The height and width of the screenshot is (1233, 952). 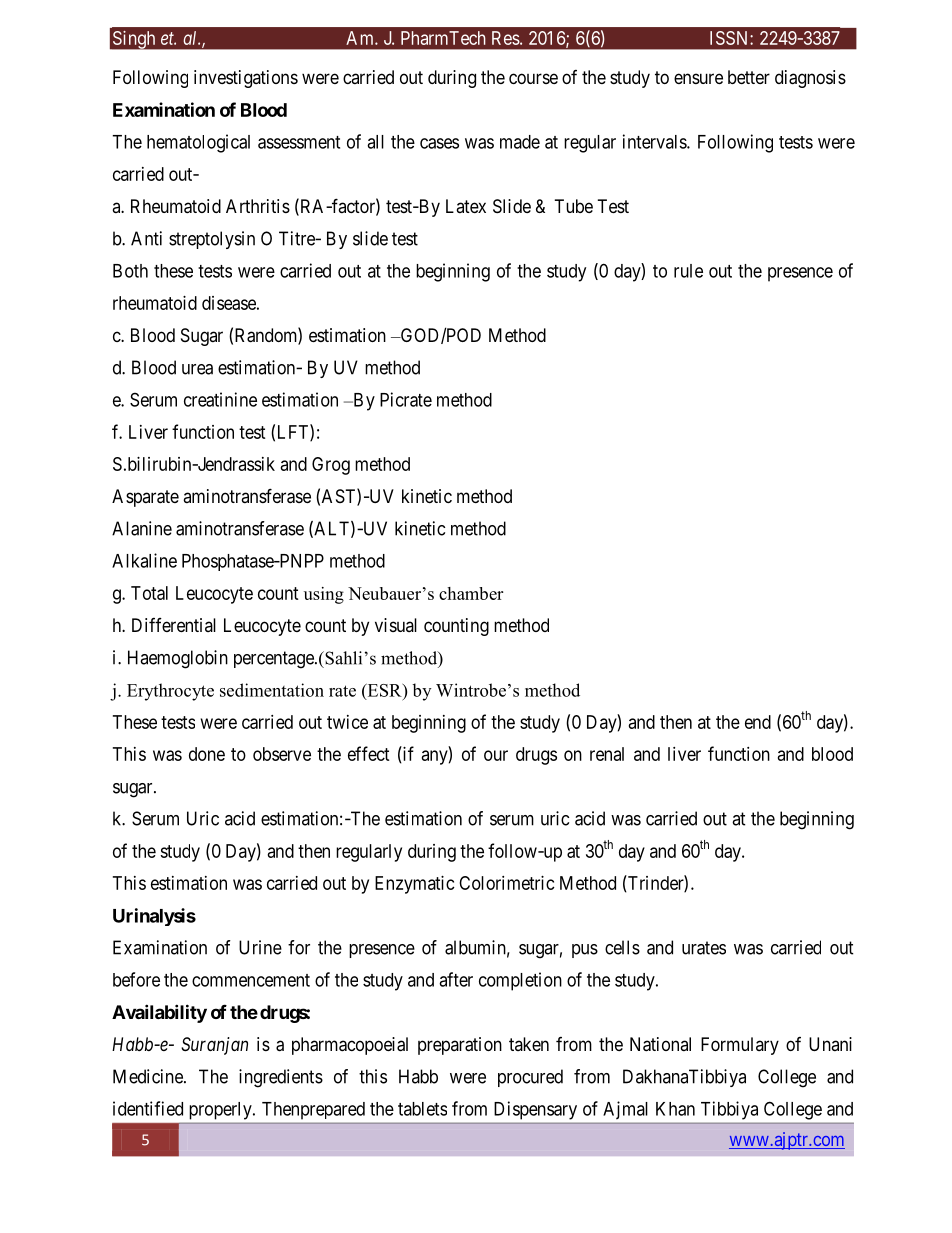 I want to click on course, so click(x=533, y=78).
